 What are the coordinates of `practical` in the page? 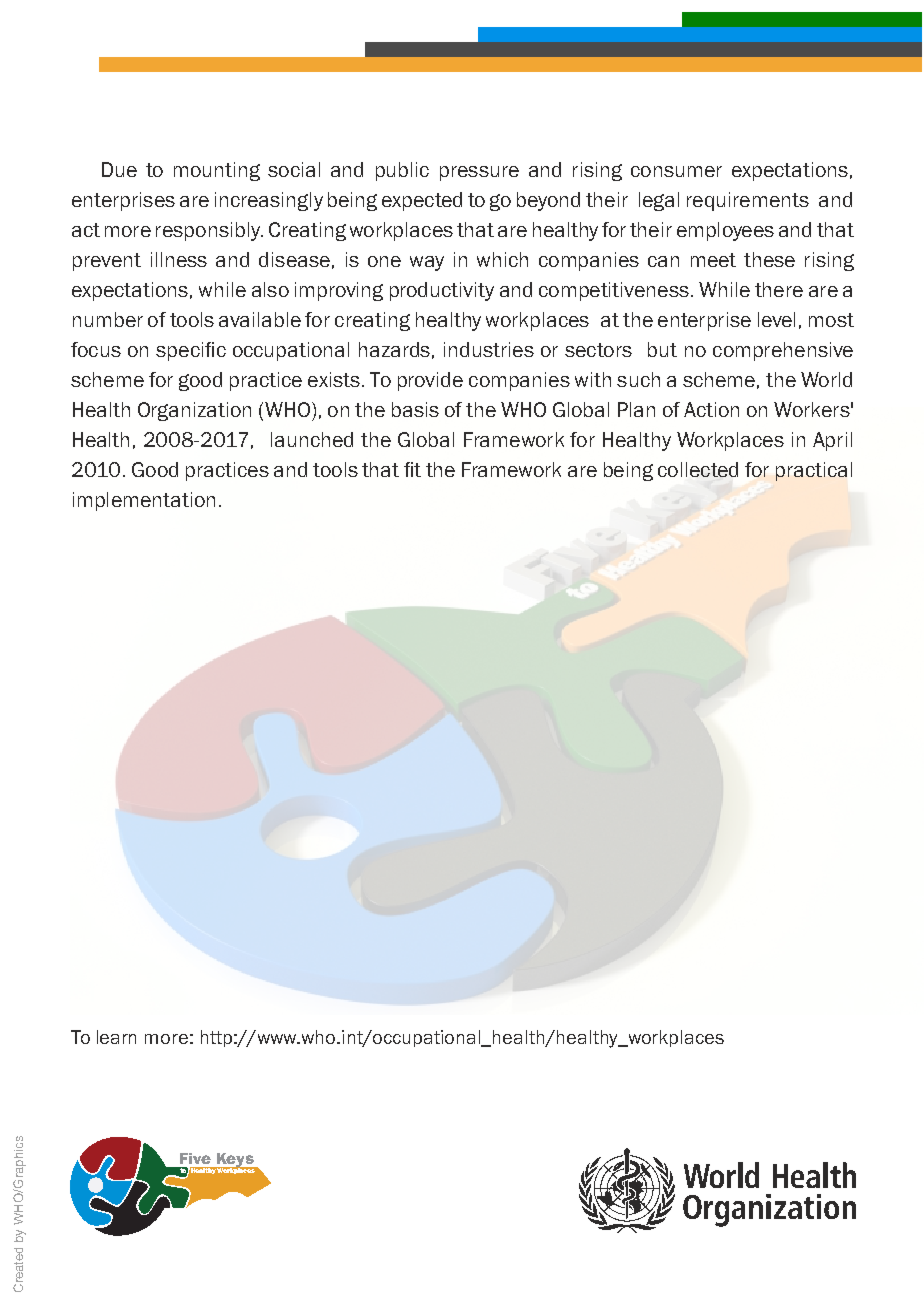 It's located at (814, 471).
